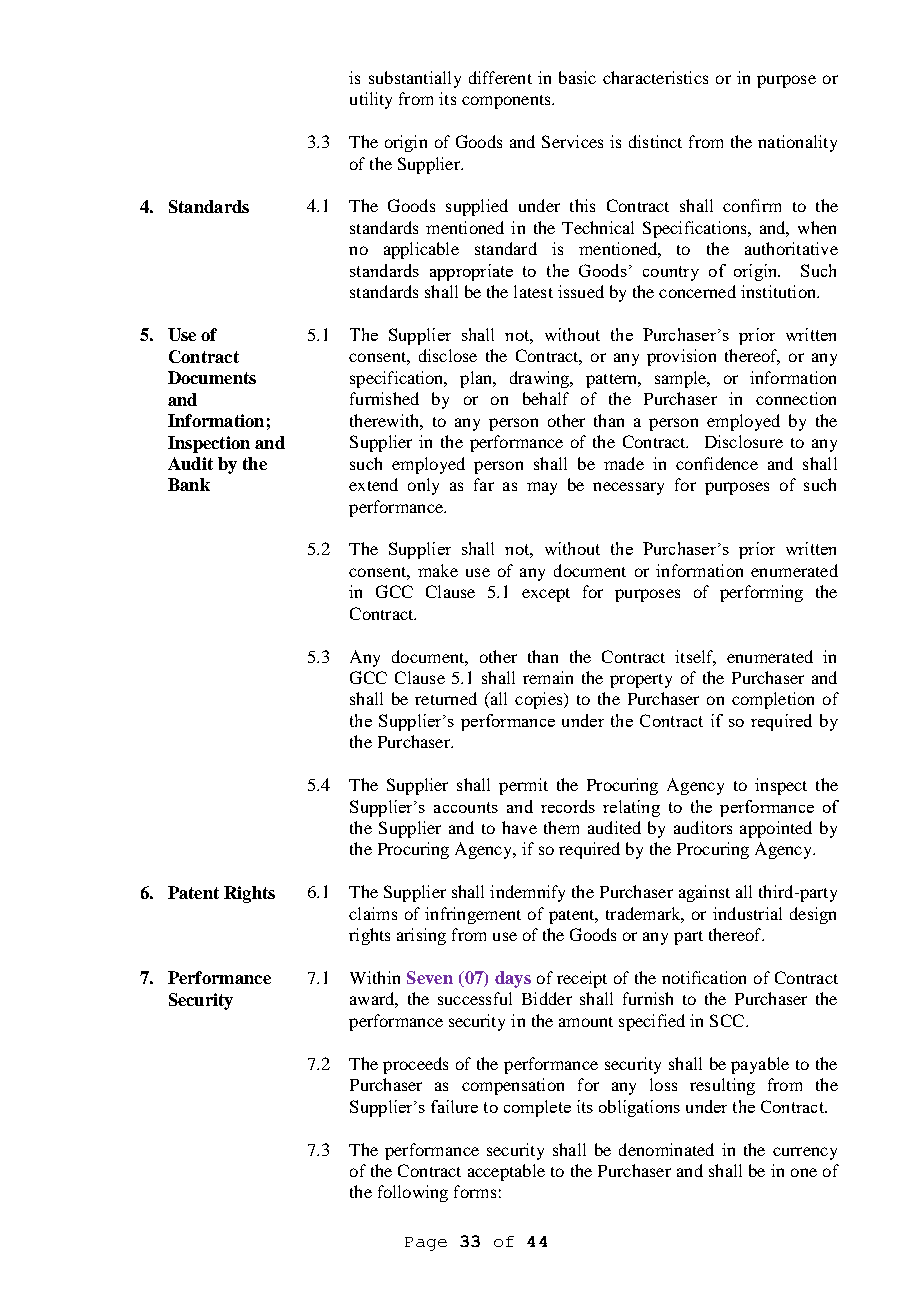  Describe the element at coordinates (371, 100) in the document. I see `utility` at that location.
